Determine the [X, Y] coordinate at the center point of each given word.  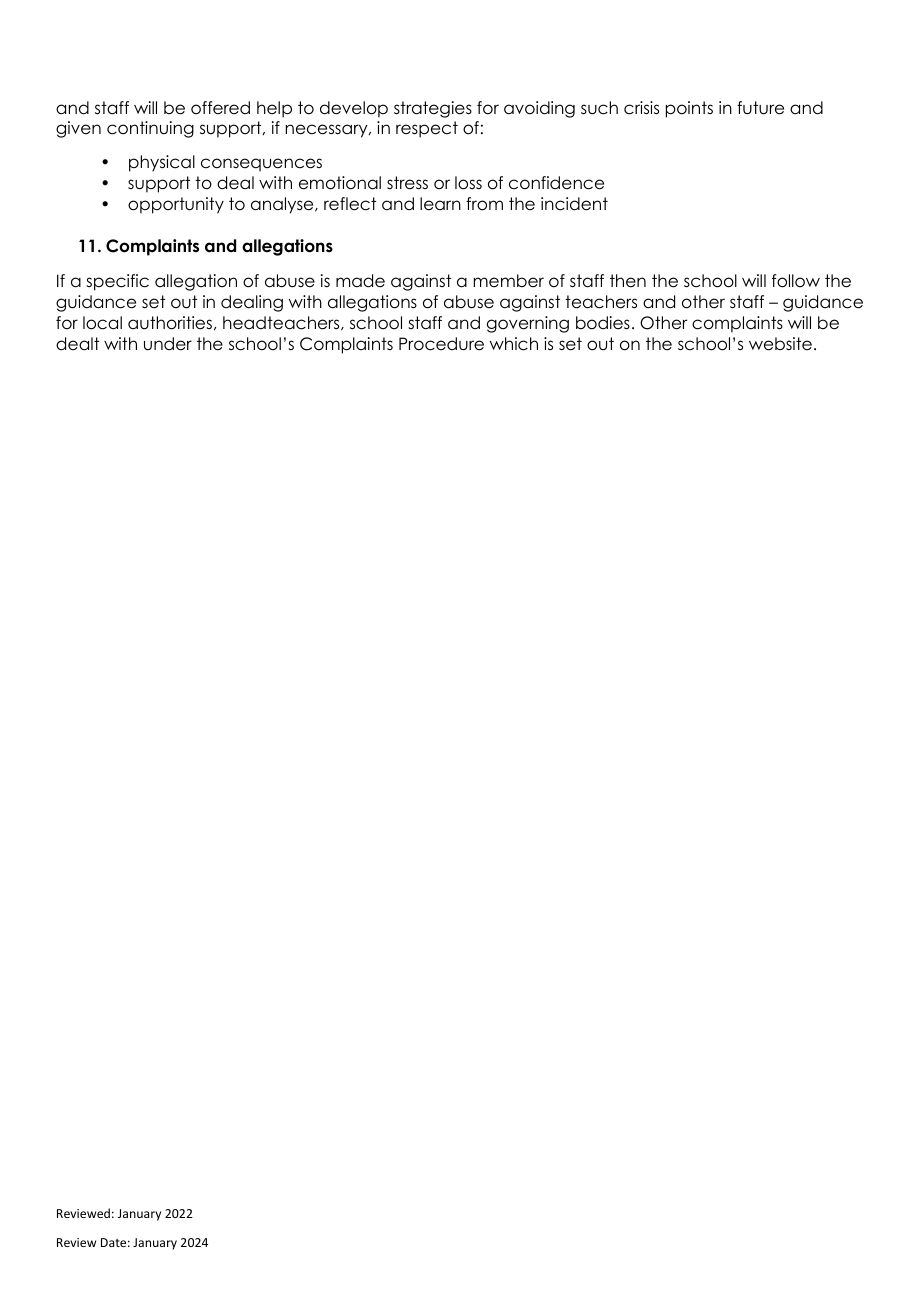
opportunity [176, 205]
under [168, 344]
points [689, 109]
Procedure [441, 344]
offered [220, 108]
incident [574, 204]
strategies [433, 109]
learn [440, 204]
